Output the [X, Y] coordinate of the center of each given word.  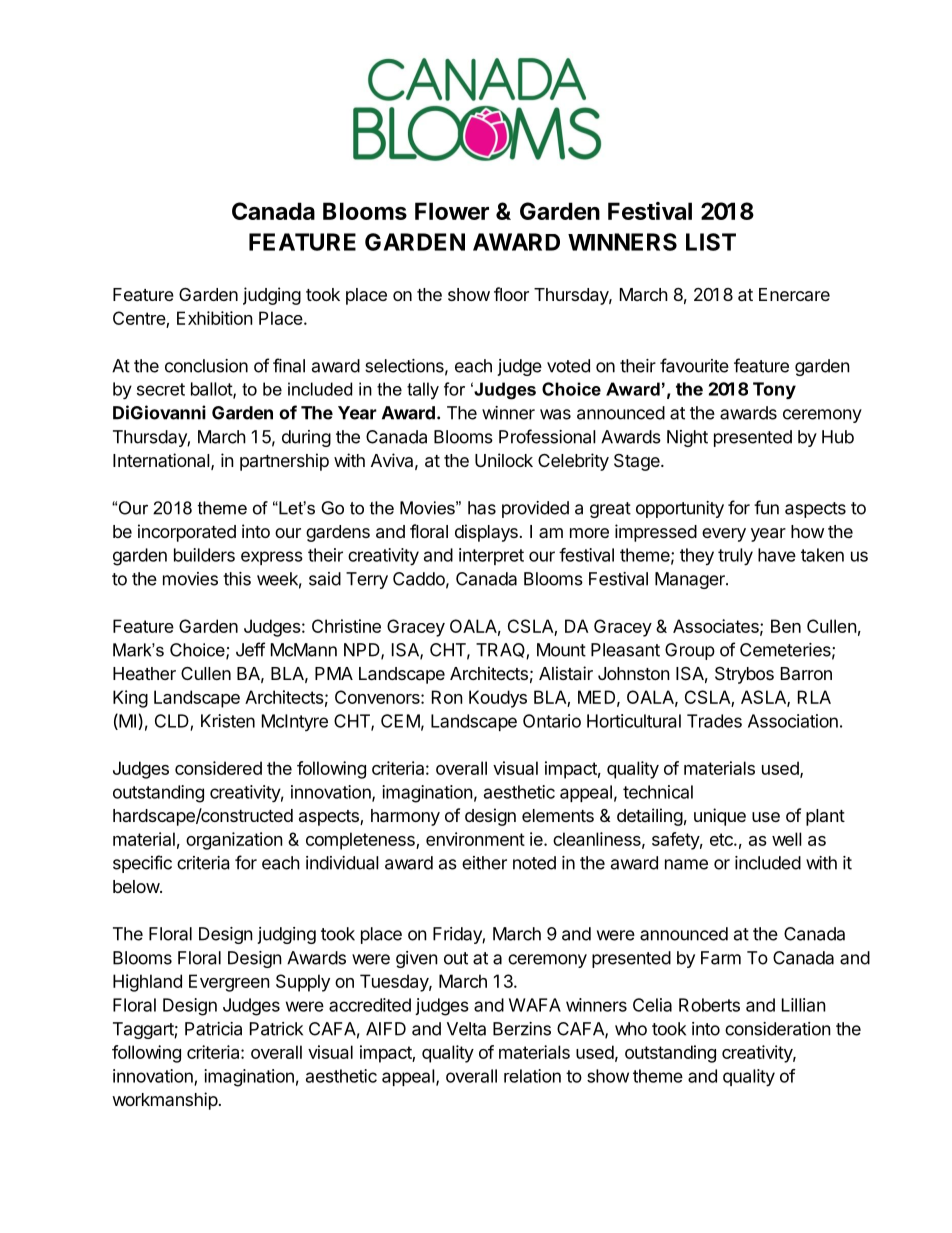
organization [234, 841]
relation [532, 1076]
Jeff [250, 649]
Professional [547, 436]
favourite [694, 365]
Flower [452, 211]
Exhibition [215, 318]
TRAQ [501, 651]
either [484, 863]
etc [722, 839]
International [161, 460]
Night [687, 438]
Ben [786, 626]
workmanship [165, 1101]
